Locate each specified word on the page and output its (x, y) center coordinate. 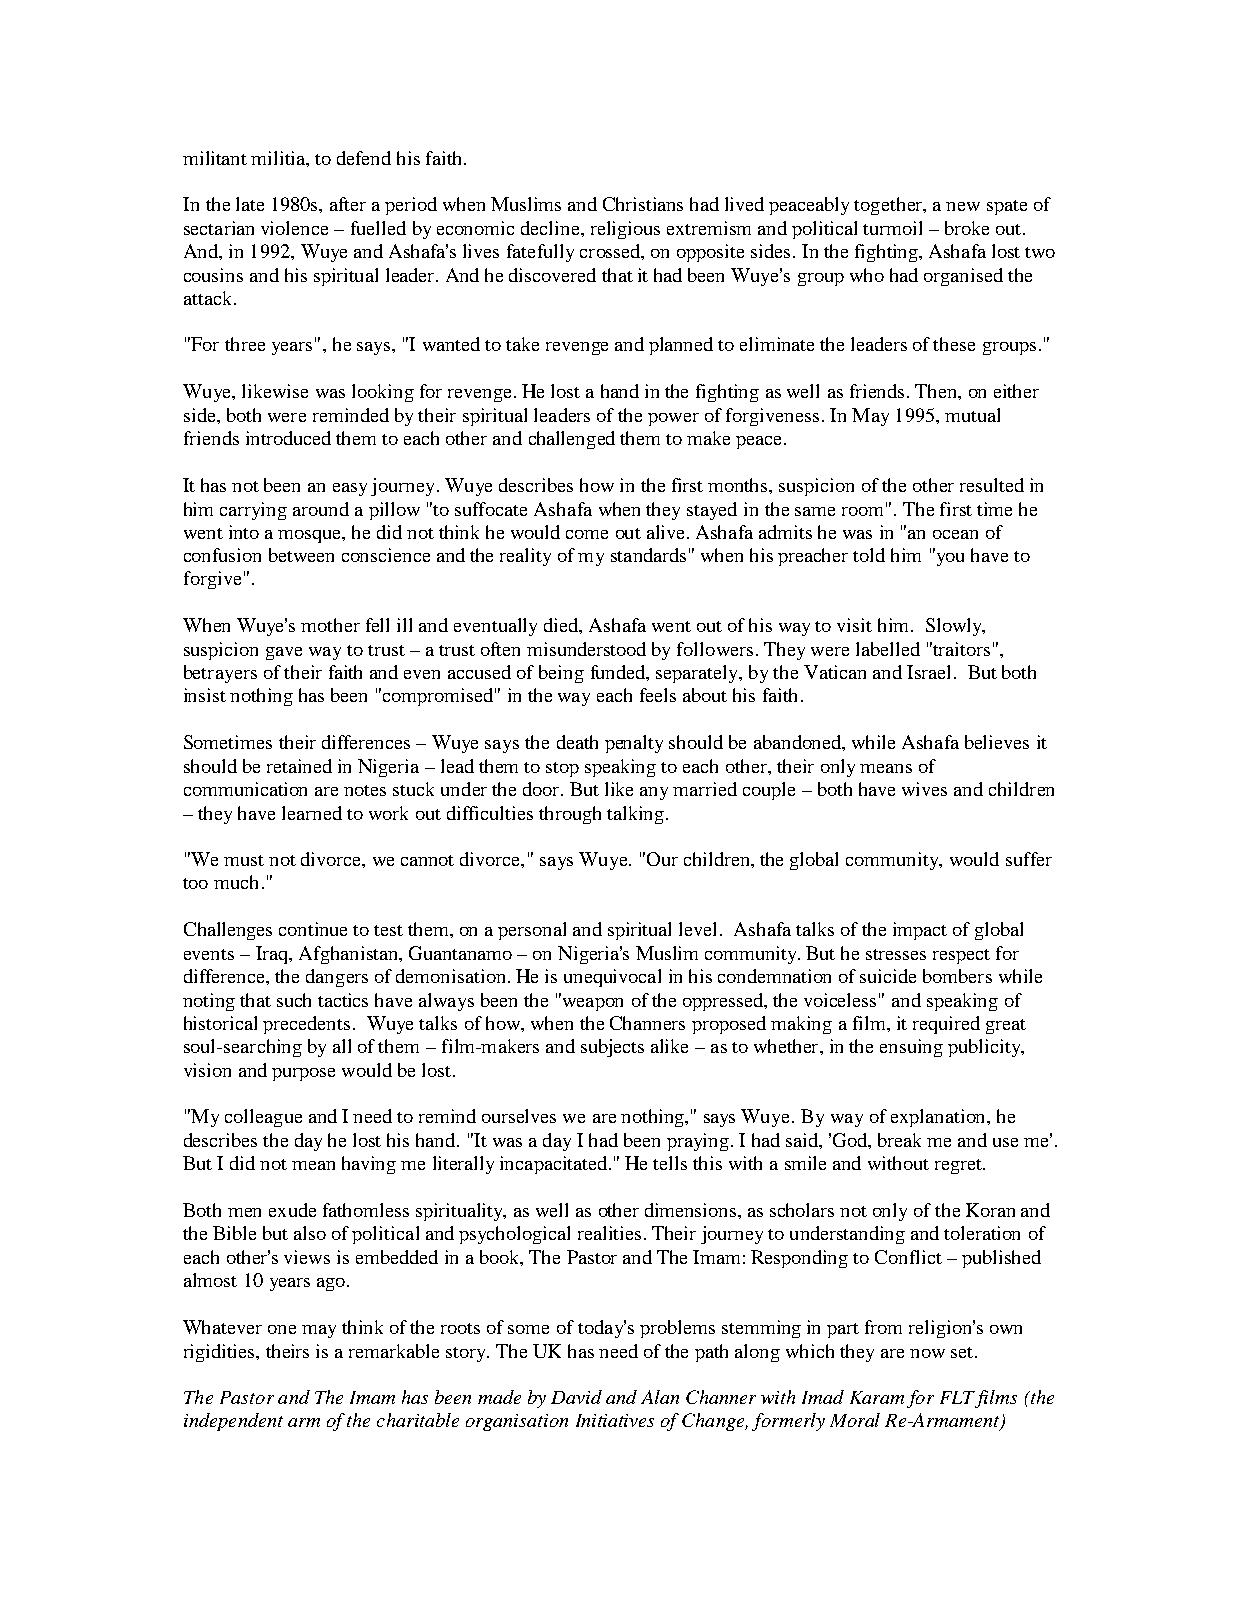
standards (648, 555)
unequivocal (612, 978)
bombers (957, 976)
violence (294, 228)
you (949, 558)
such (294, 1000)
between (301, 555)
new (963, 206)
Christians (643, 204)
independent (233, 1422)
